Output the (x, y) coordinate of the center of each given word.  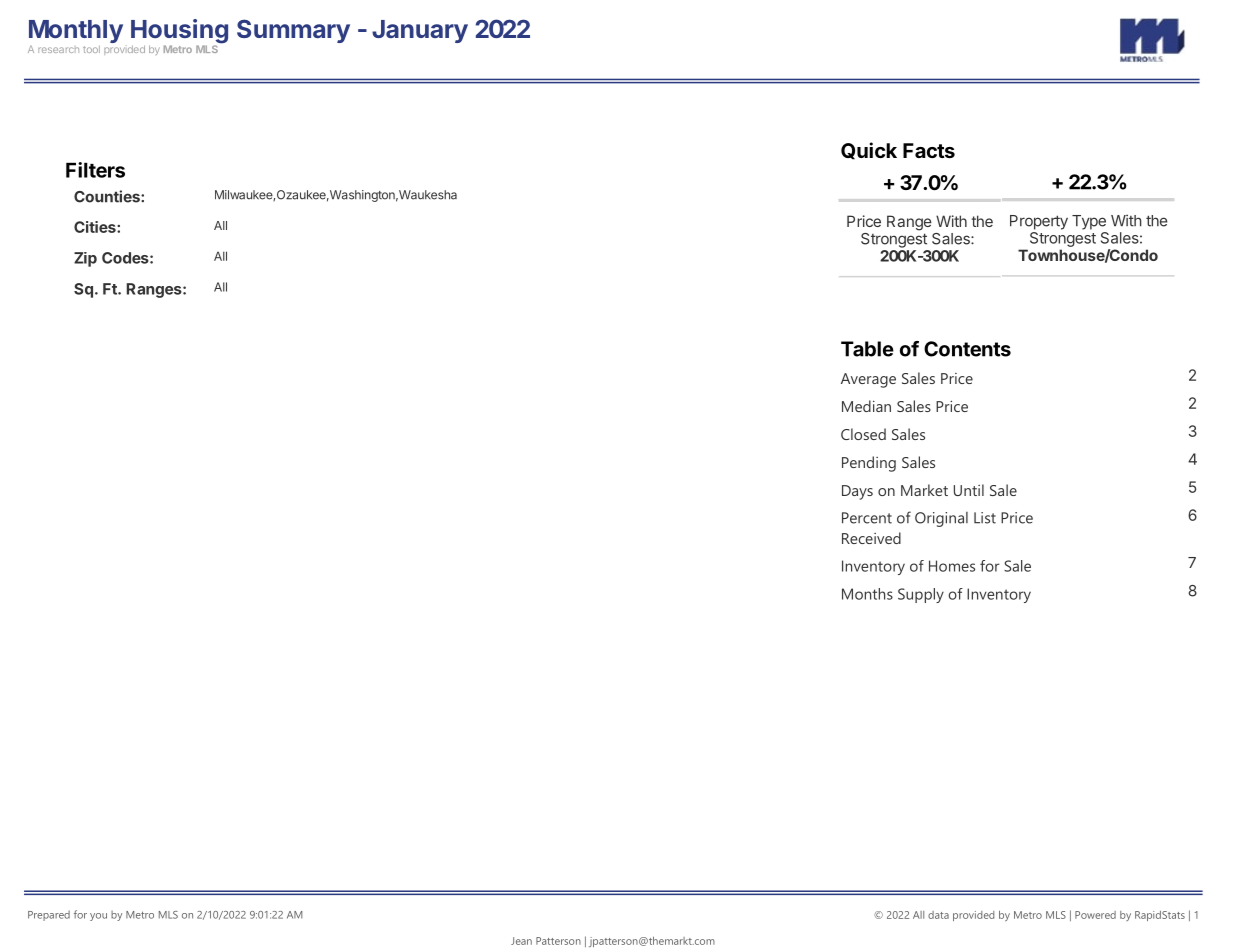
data (938, 915)
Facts (929, 150)
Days (857, 492)
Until (969, 490)
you (98, 917)
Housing (179, 32)
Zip (85, 259)
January (420, 31)
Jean (521, 941)
